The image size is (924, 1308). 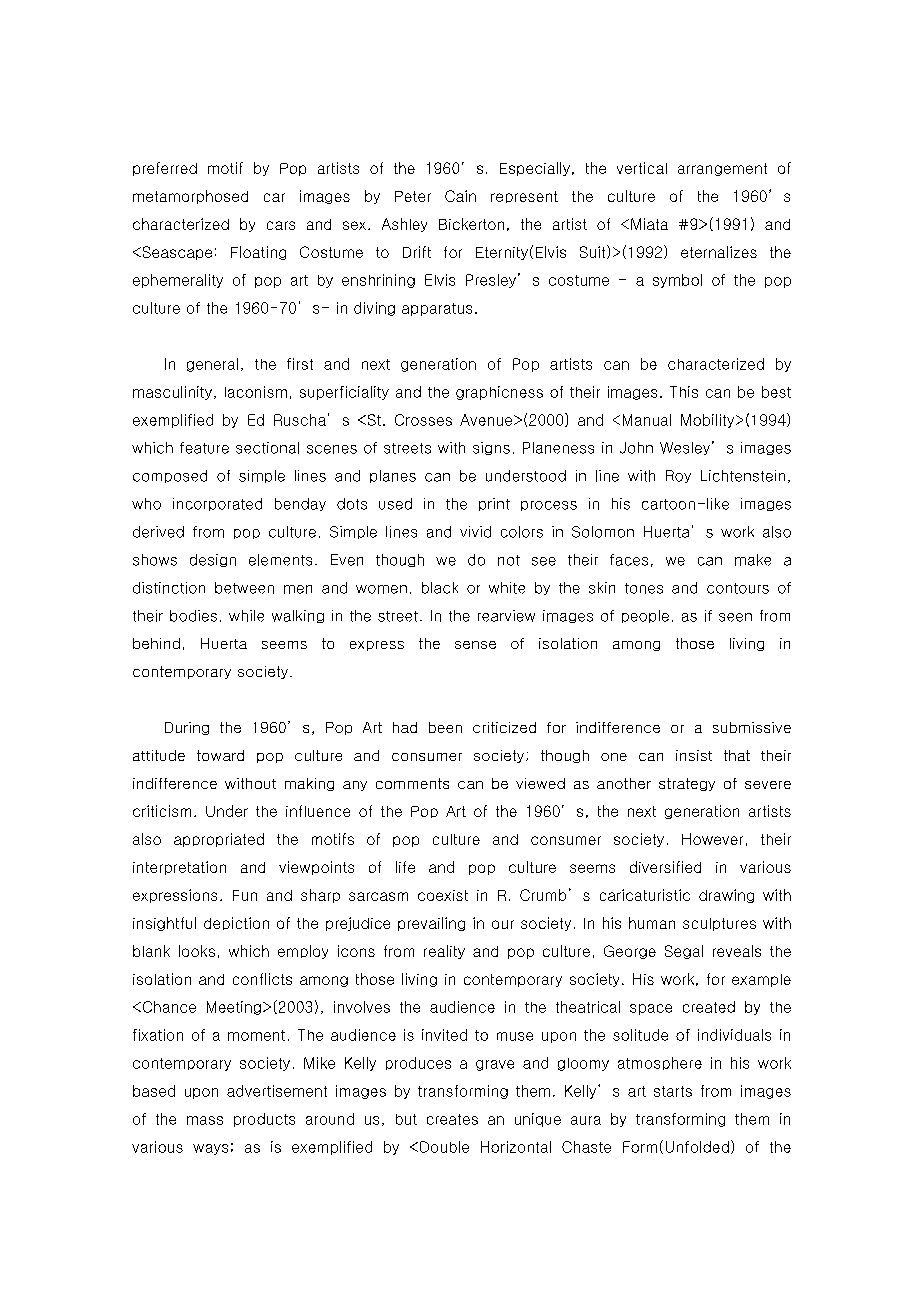 What do you see at coordinates (722, 169) in the page?
I see `arrangement` at bounding box center [722, 169].
